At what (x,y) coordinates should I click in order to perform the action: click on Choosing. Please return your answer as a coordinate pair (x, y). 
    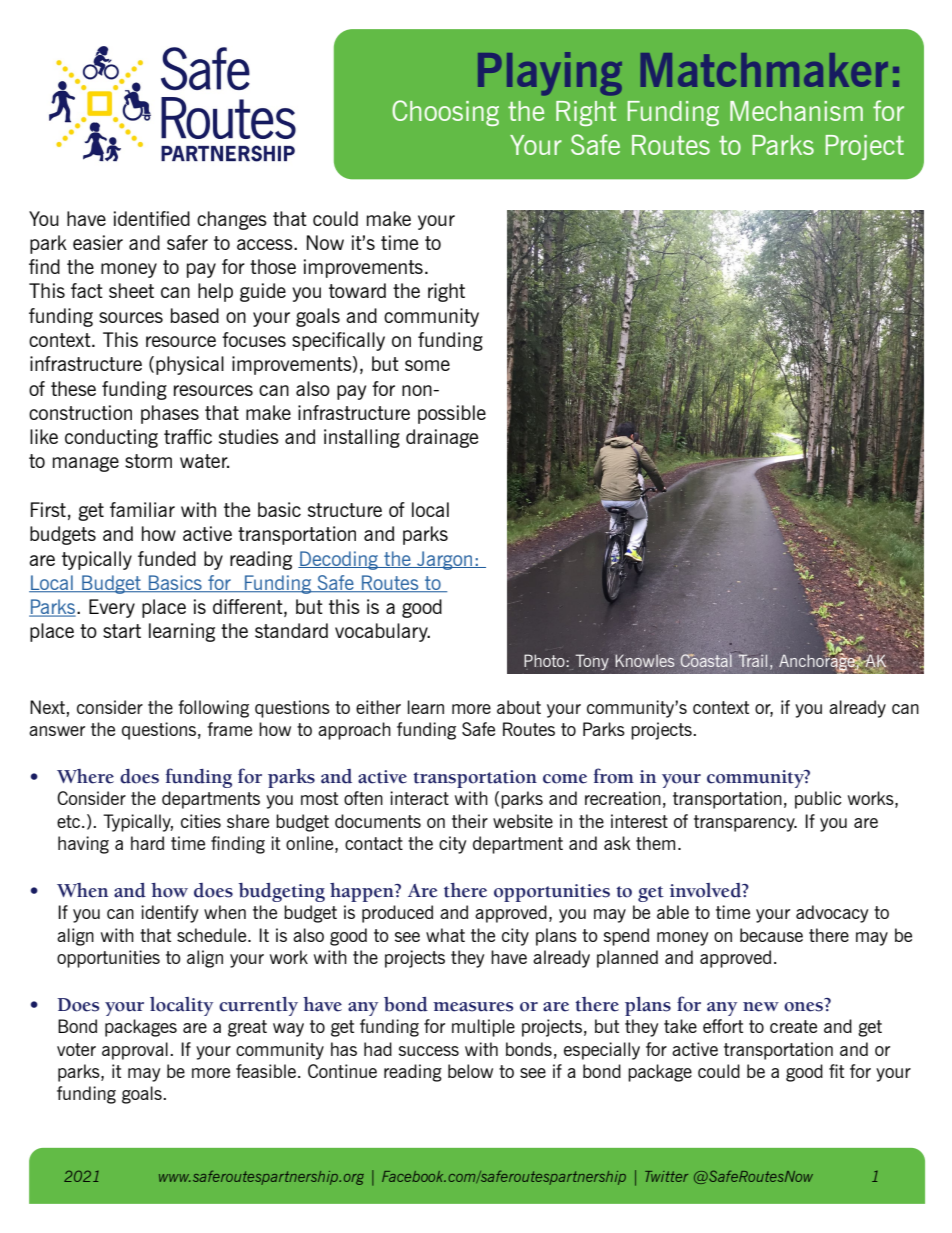
    Looking at the image, I should click on (445, 113).
